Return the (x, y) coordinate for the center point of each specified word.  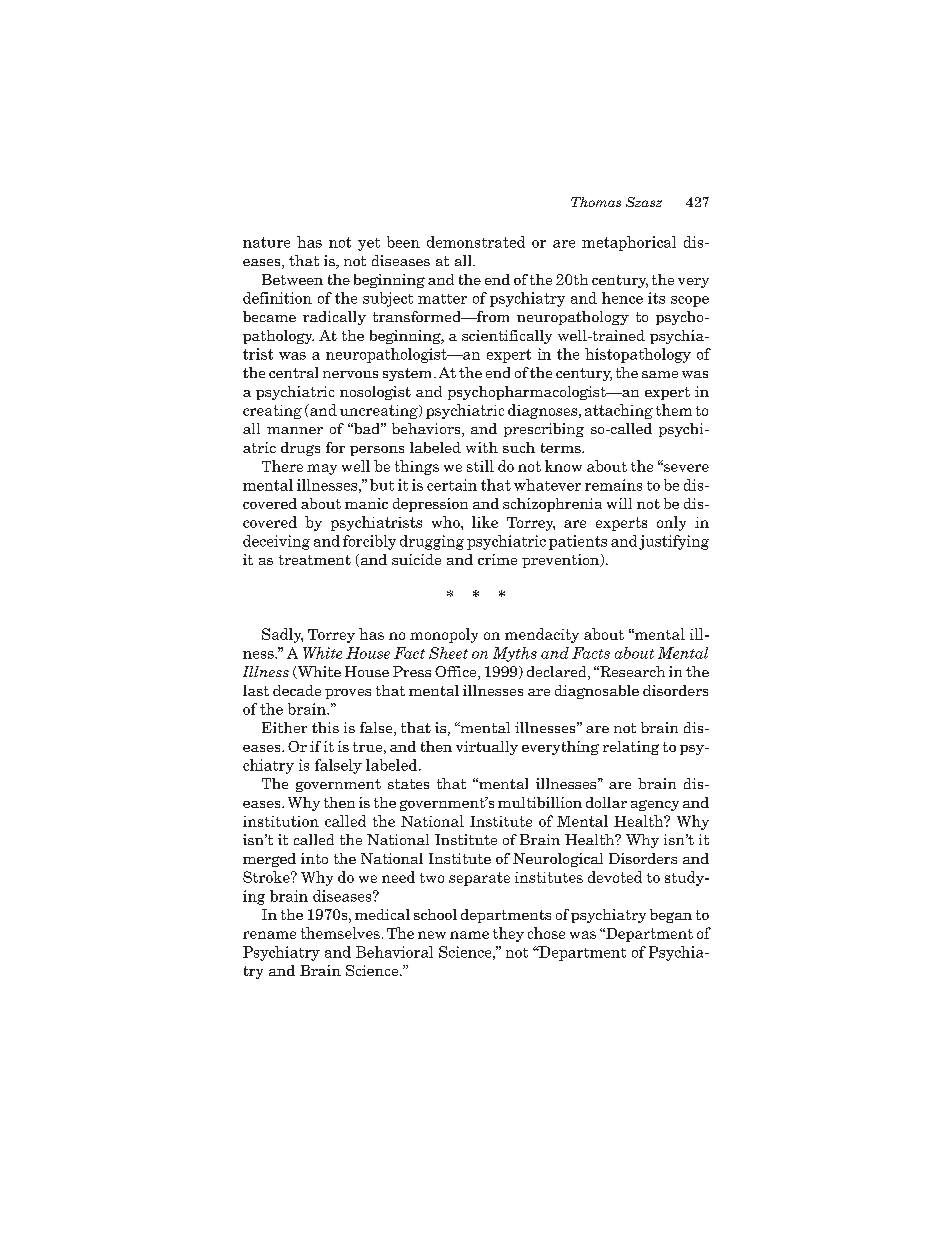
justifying (674, 542)
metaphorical (629, 243)
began (671, 916)
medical (382, 914)
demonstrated (476, 242)
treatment (315, 560)
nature (266, 242)
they (508, 934)
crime (497, 559)
